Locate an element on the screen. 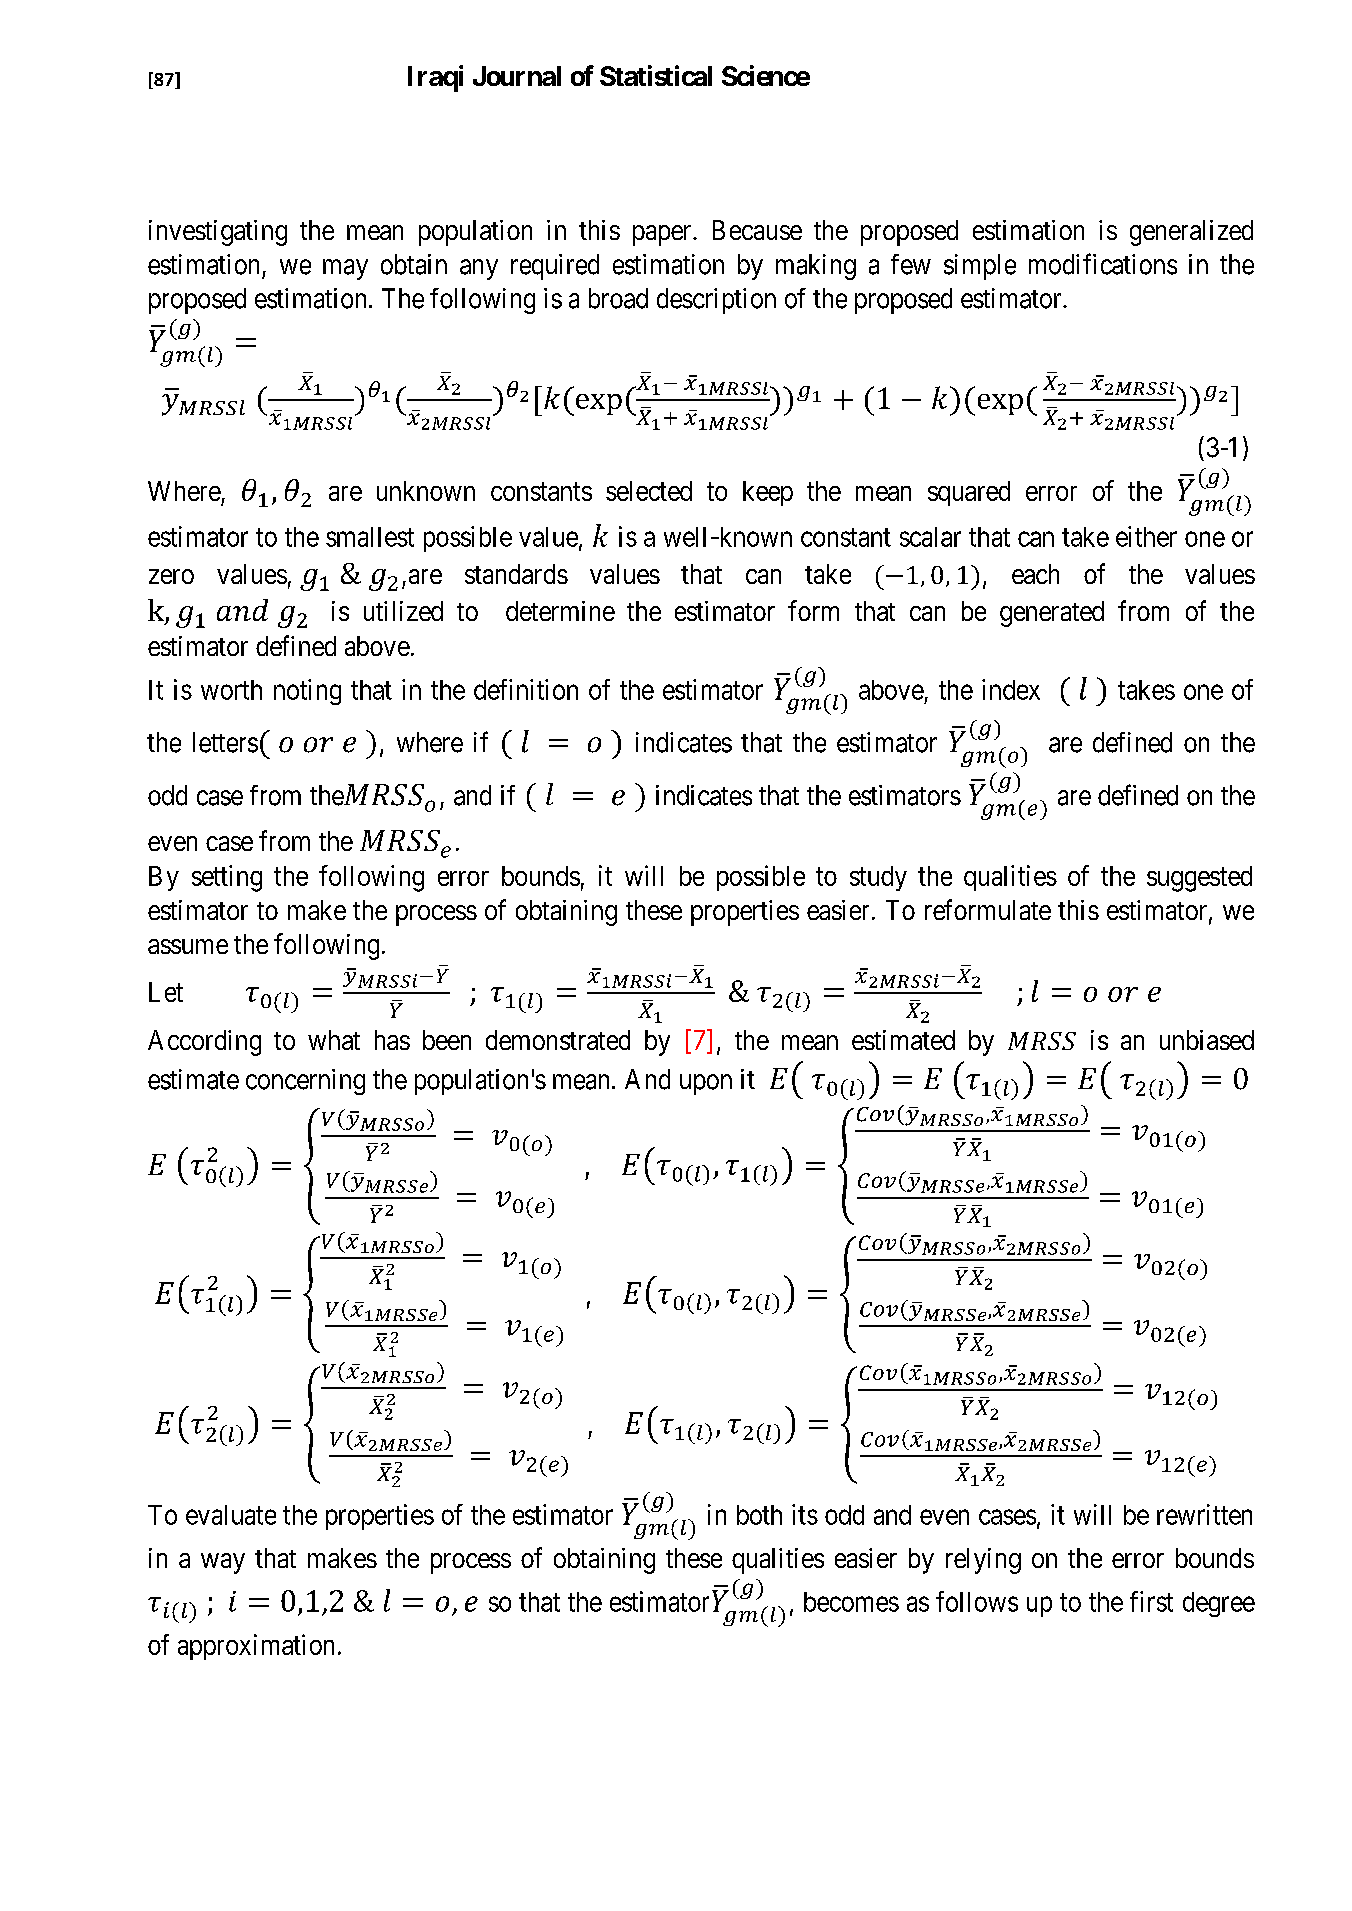 The image size is (1352, 1911). Iraqi is located at coordinates (435, 78).
